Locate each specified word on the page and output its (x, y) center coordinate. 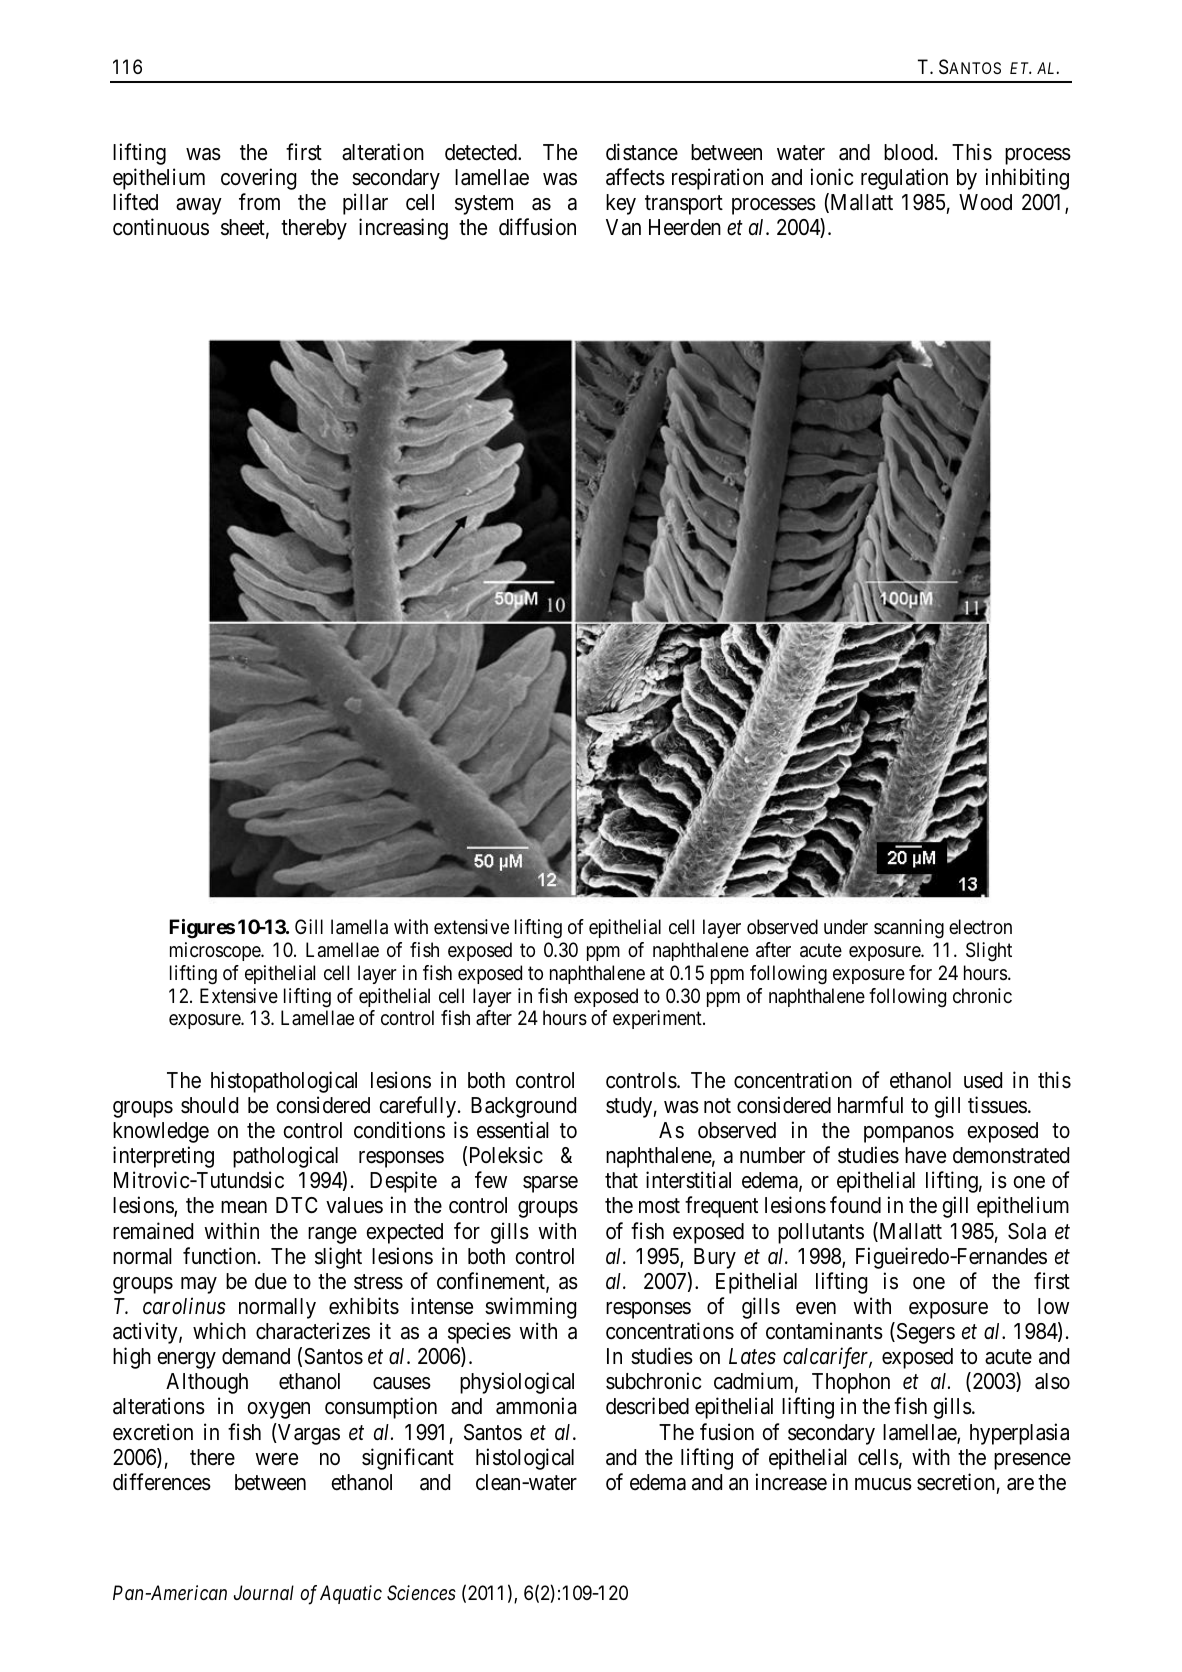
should (209, 1105)
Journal (264, 1592)
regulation (904, 179)
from (259, 201)
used (983, 1080)
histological (525, 1459)
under (846, 926)
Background (523, 1107)
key (621, 204)
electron (980, 927)
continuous (161, 227)
